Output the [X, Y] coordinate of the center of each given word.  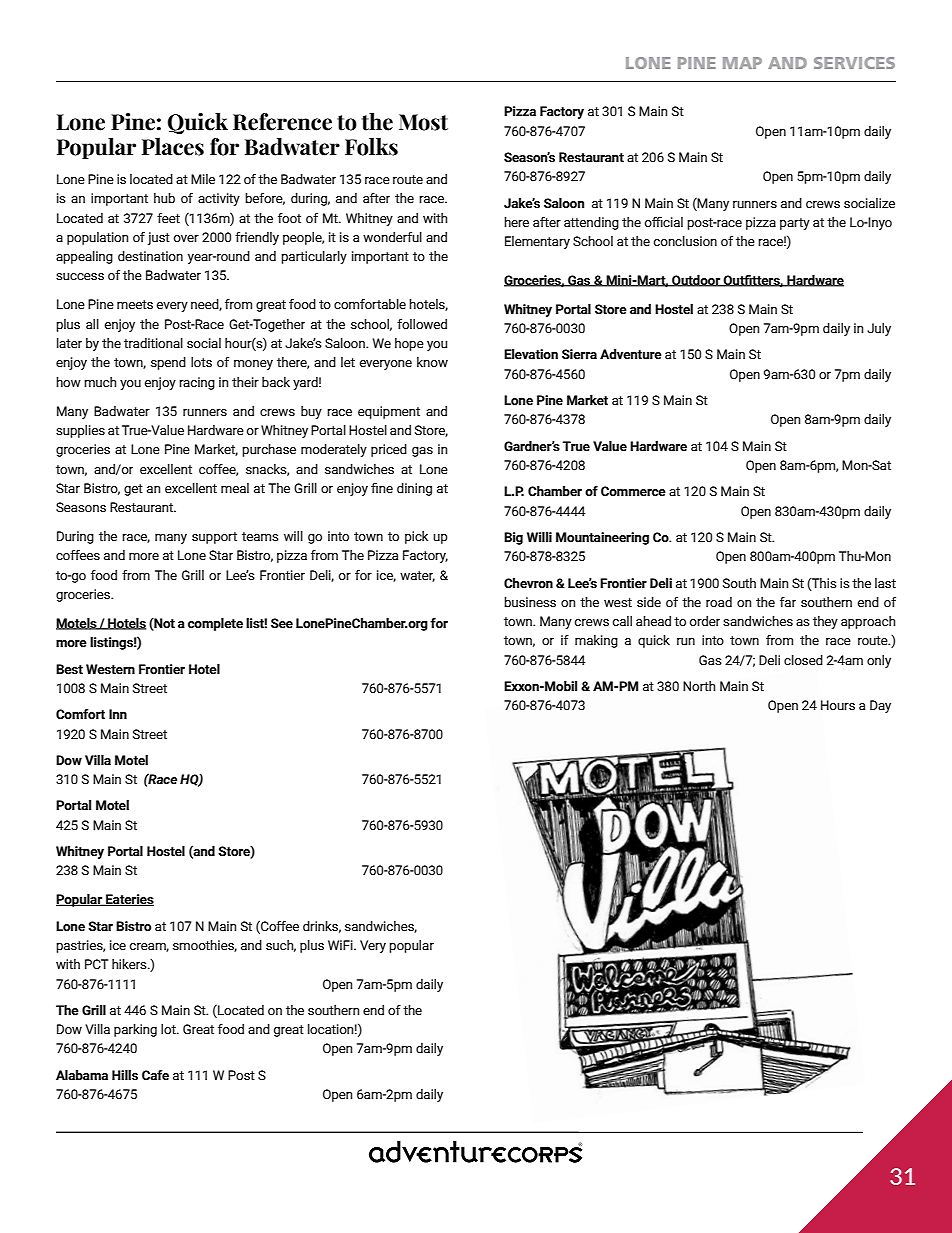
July [879, 329]
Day [880, 706]
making [596, 641]
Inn [118, 714]
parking [135, 1030]
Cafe [155, 1075]
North [699, 686]
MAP [742, 63]
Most [423, 122]
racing [197, 383]
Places [173, 147]
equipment [389, 412]
